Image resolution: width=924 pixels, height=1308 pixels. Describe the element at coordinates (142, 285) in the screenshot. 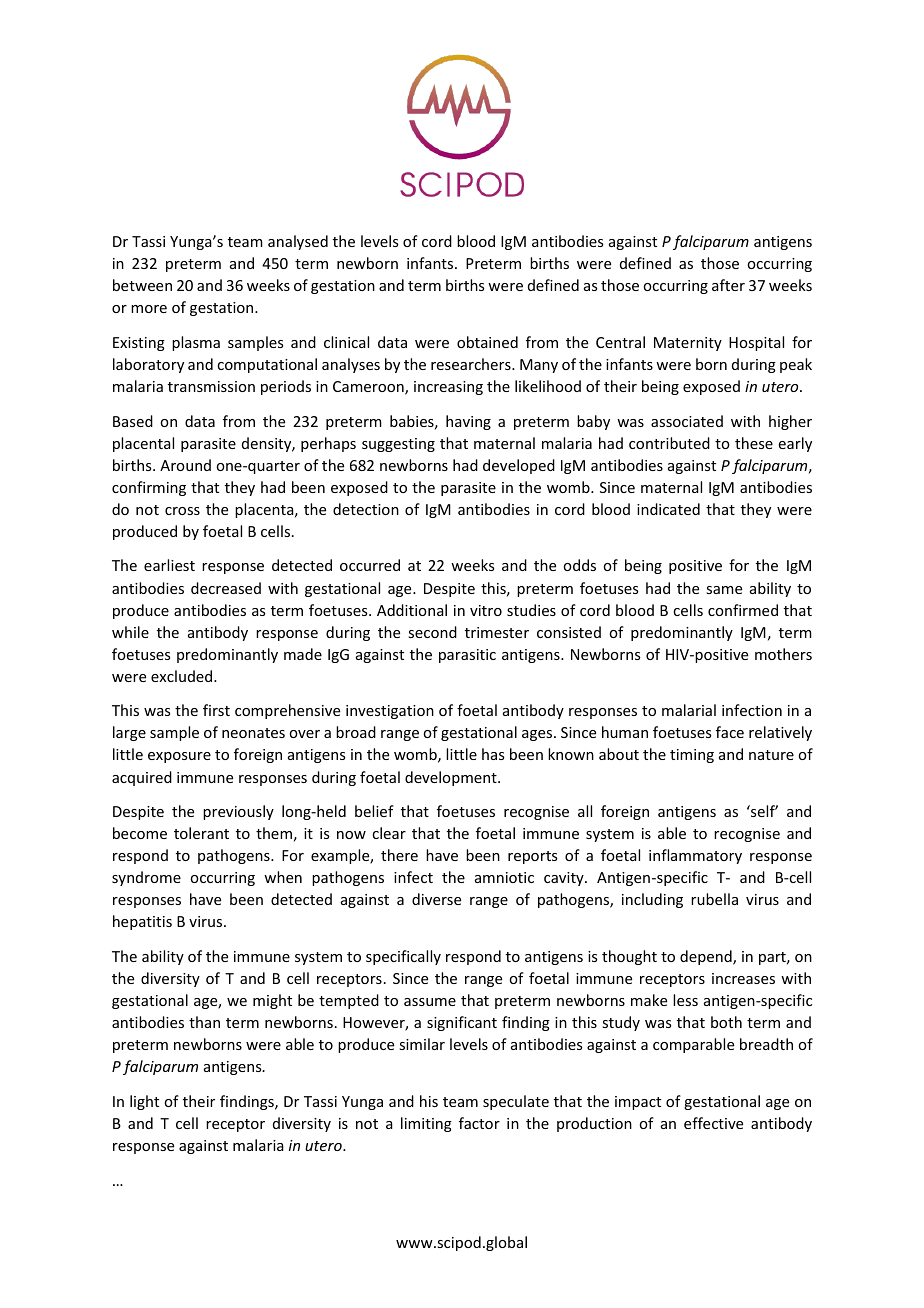

I see `between` at that location.
